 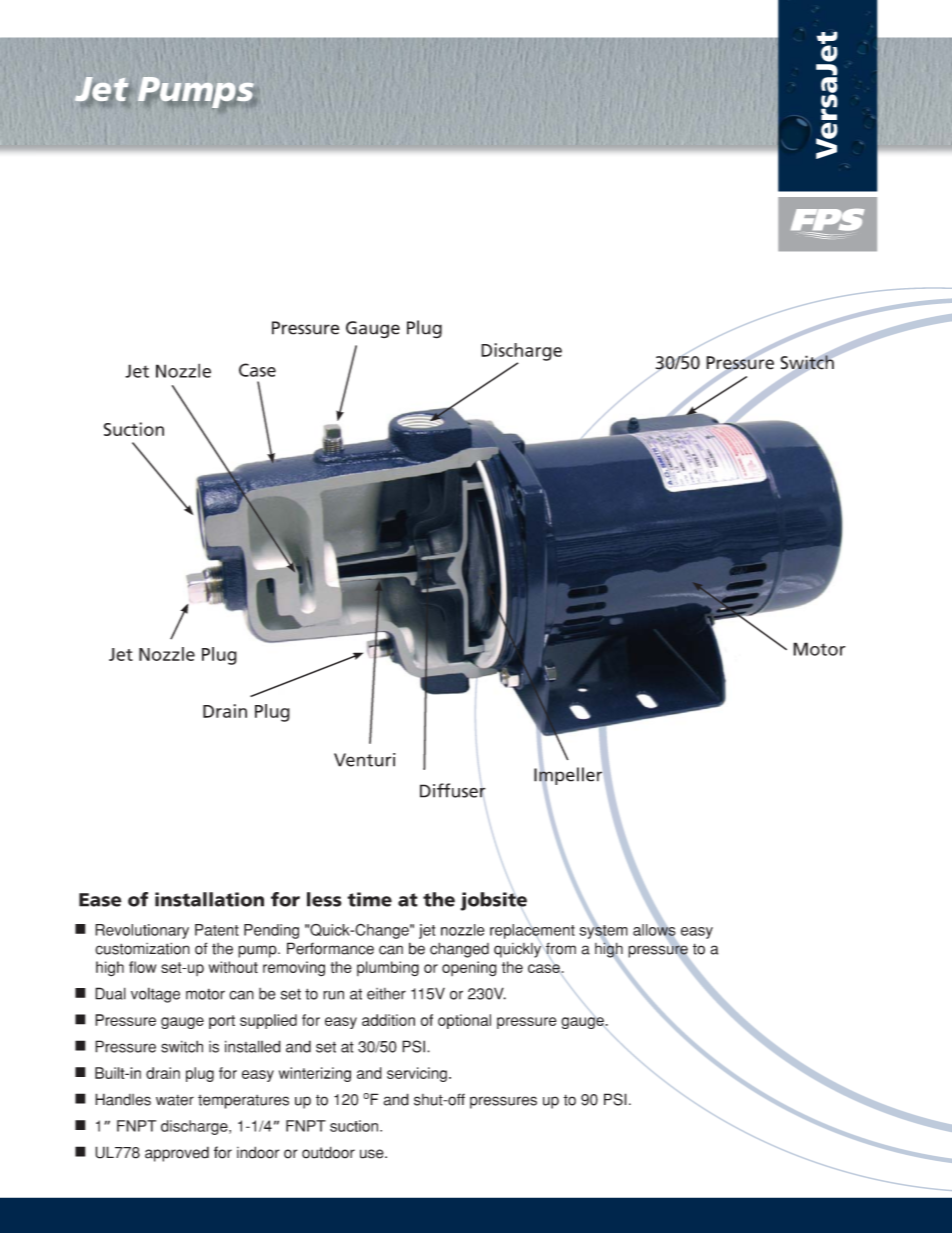 What do you see at coordinates (365, 760) in the screenshot?
I see `Venturi` at bounding box center [365, 760].
